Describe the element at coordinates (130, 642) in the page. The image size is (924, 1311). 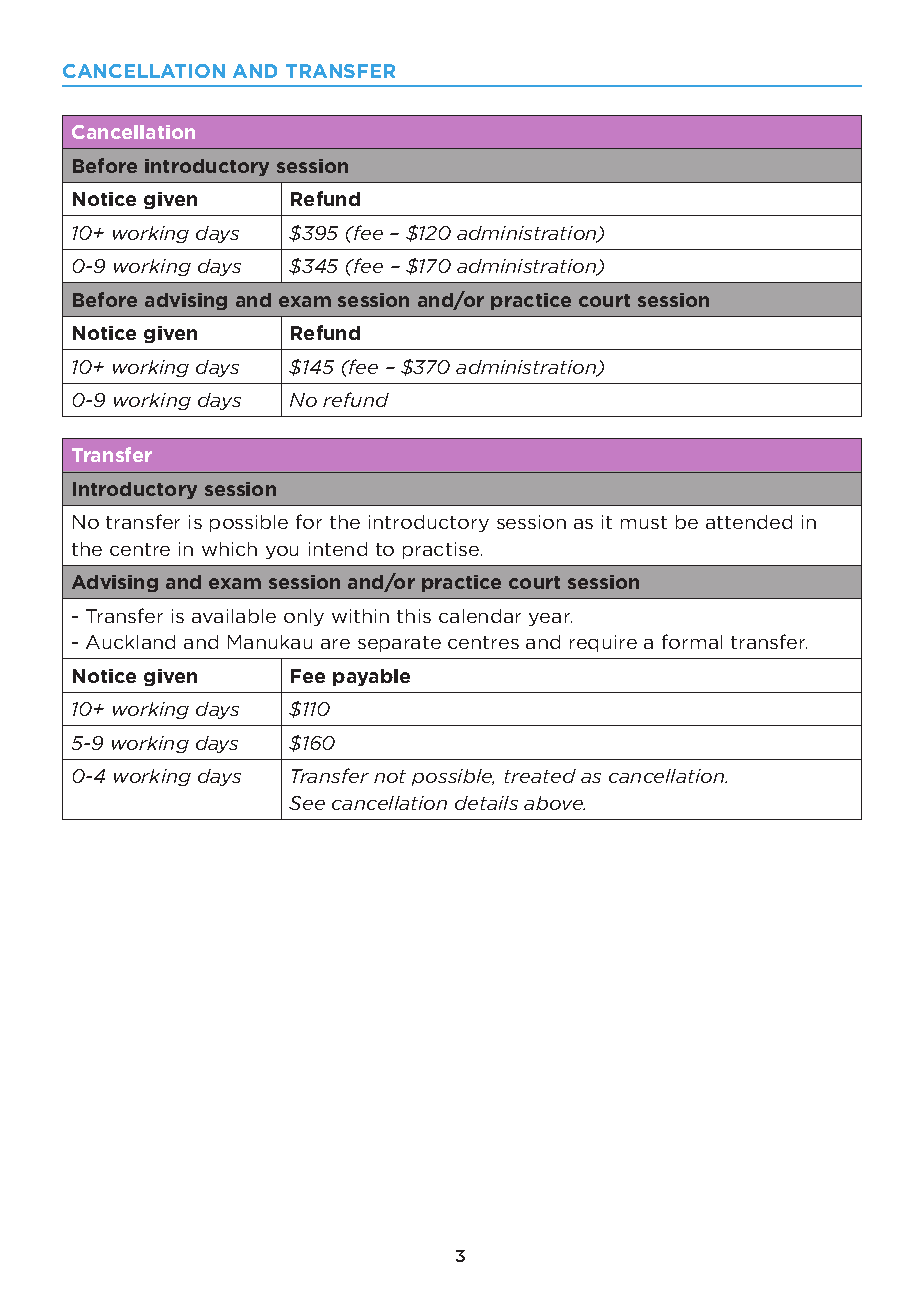
I see `Auckland` at that location.
